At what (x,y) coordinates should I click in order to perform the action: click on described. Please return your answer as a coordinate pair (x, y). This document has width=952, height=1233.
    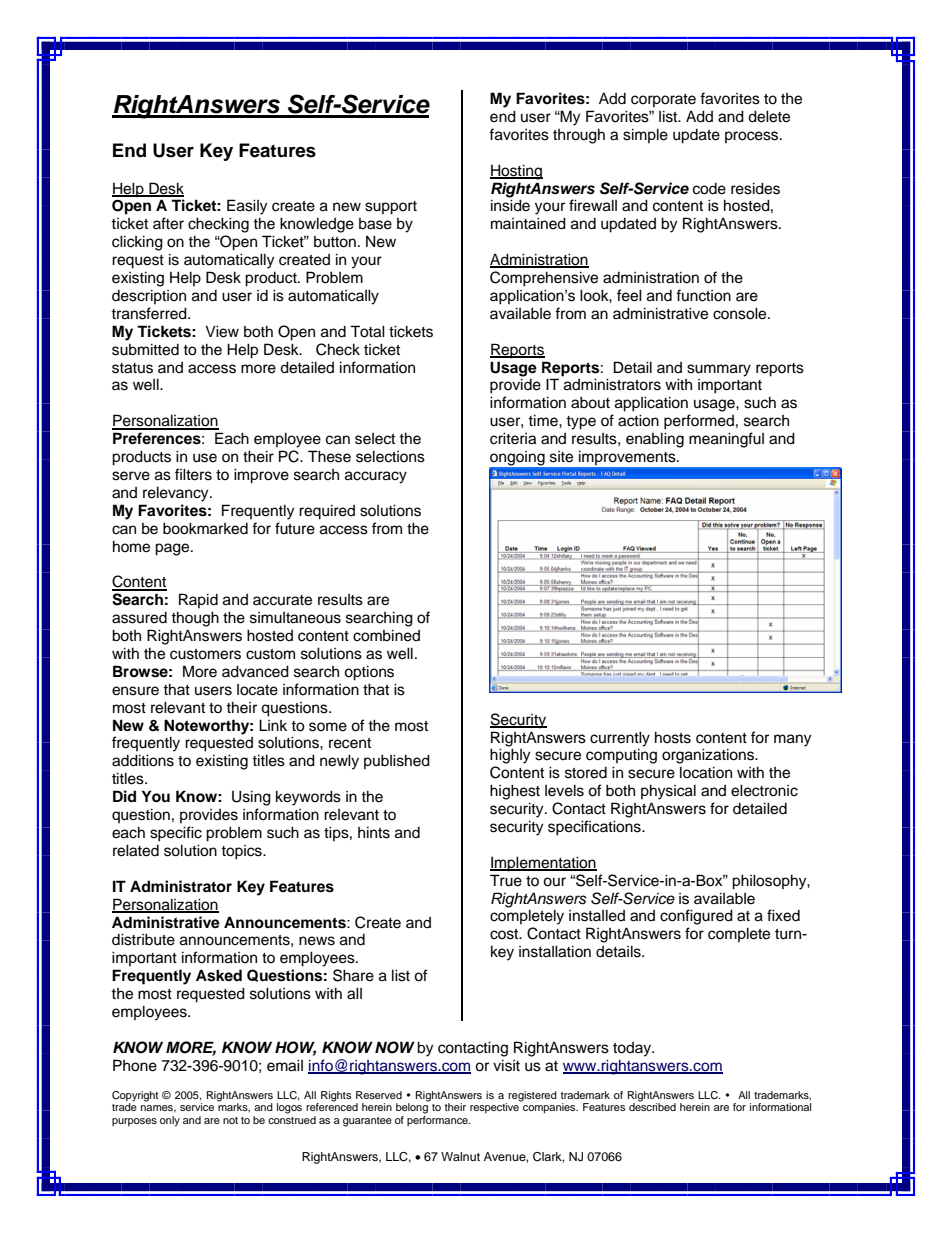
    Looking at the image, I should click on (652, 1106).
